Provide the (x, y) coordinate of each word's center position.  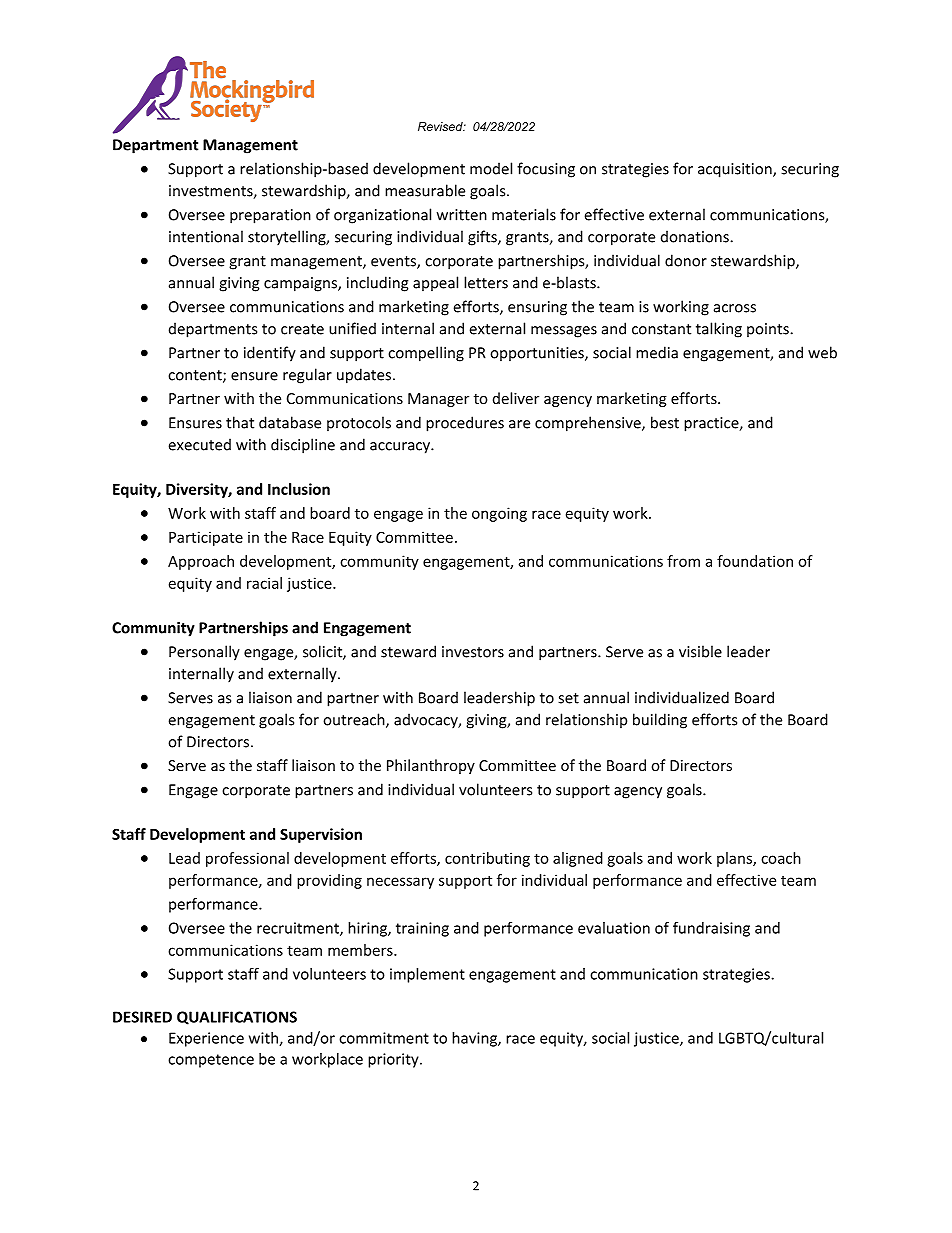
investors (473, 652)
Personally (204, 653)
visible (700, 651)
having (475, 1039)
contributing (487, 859)
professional (247, 859)
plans (735, 859)
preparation (270, 216)
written (462, 215)
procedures (465, 424)
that (240, 422)
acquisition (735, 170)
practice (712, 424)
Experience (206, 1039)
